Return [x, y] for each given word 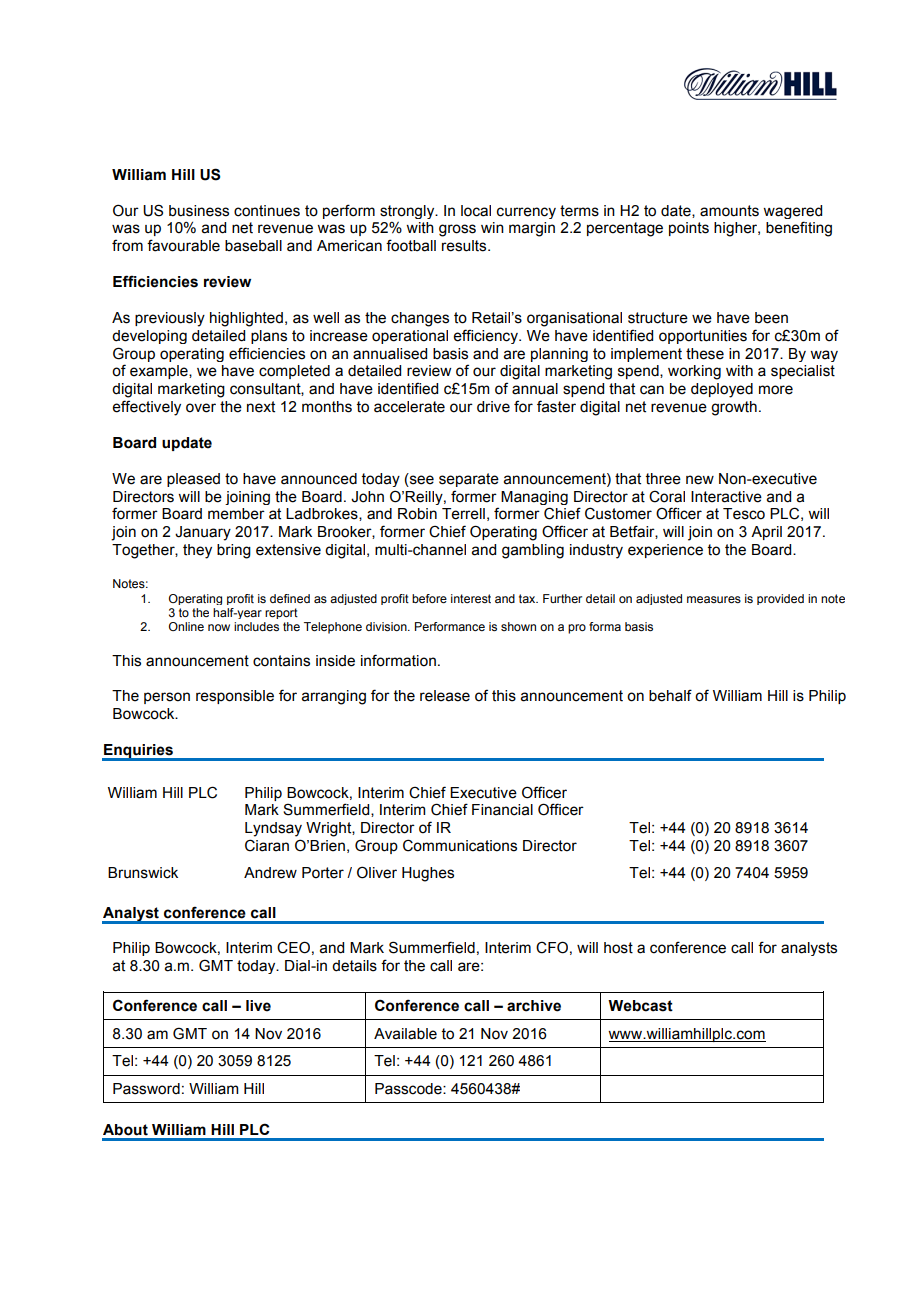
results [465, 246]
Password [146, 1089]
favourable [183, 245]
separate [469, 480]
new [700, 480]
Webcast [640, 1006]
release [445, 696]
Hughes [428, 874]
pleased [193, 480]
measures [714, 599]
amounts [729, 211]
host [618, 948]
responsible [235, 697]
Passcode [409, 1089]
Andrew [270, 873]
